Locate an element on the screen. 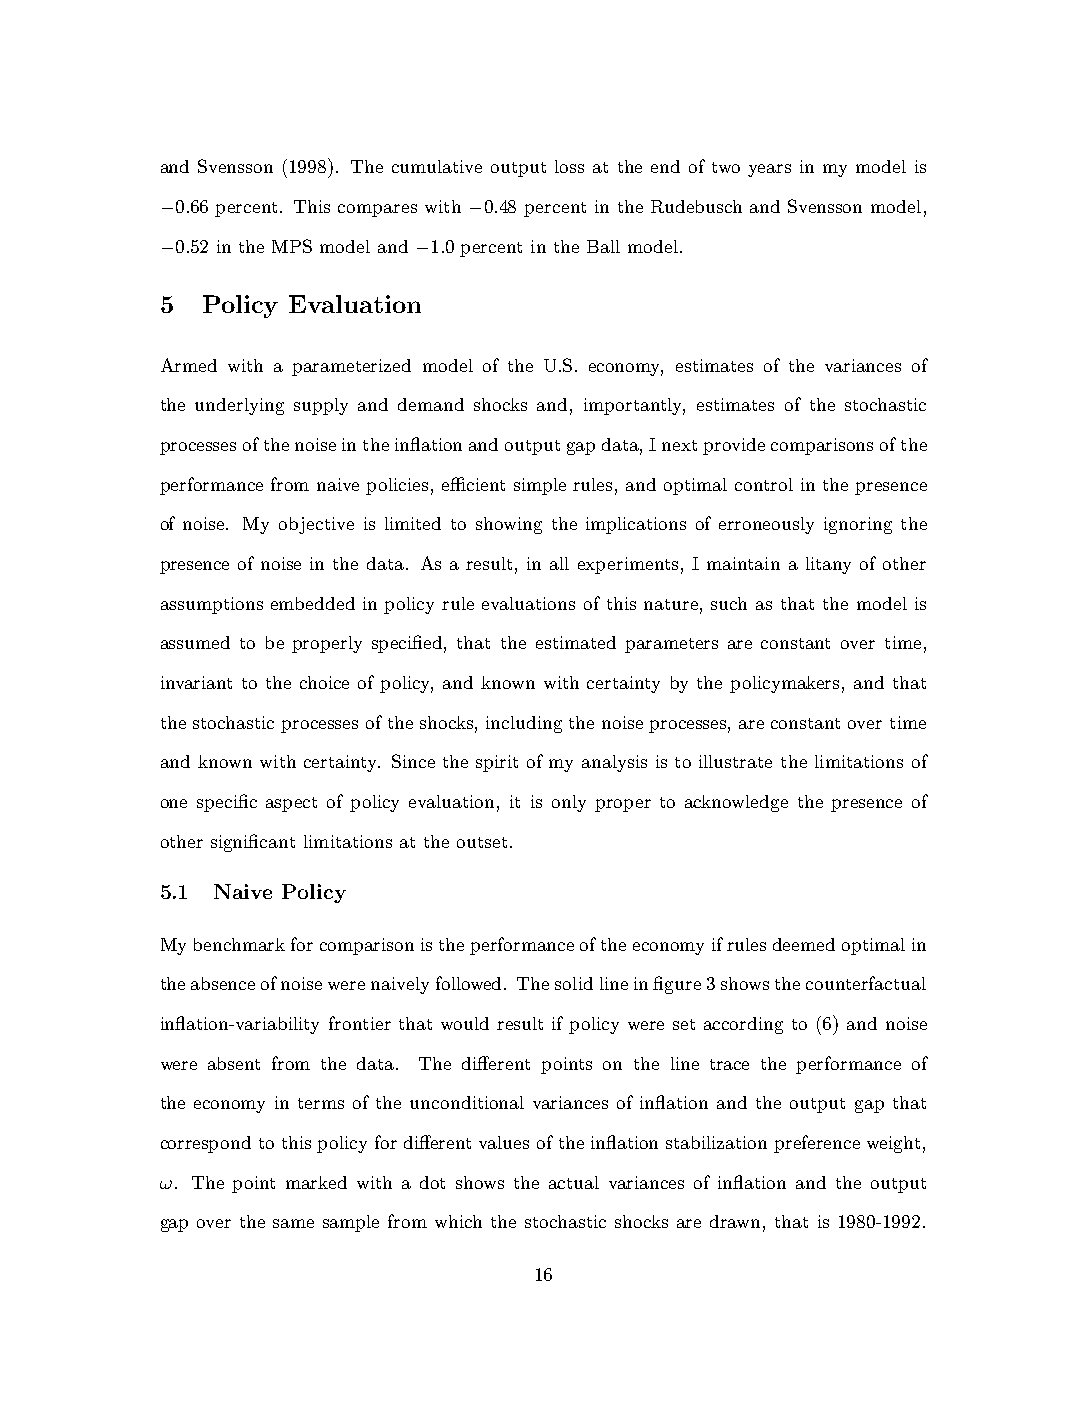  choice is located at coordinates (324, 682).
